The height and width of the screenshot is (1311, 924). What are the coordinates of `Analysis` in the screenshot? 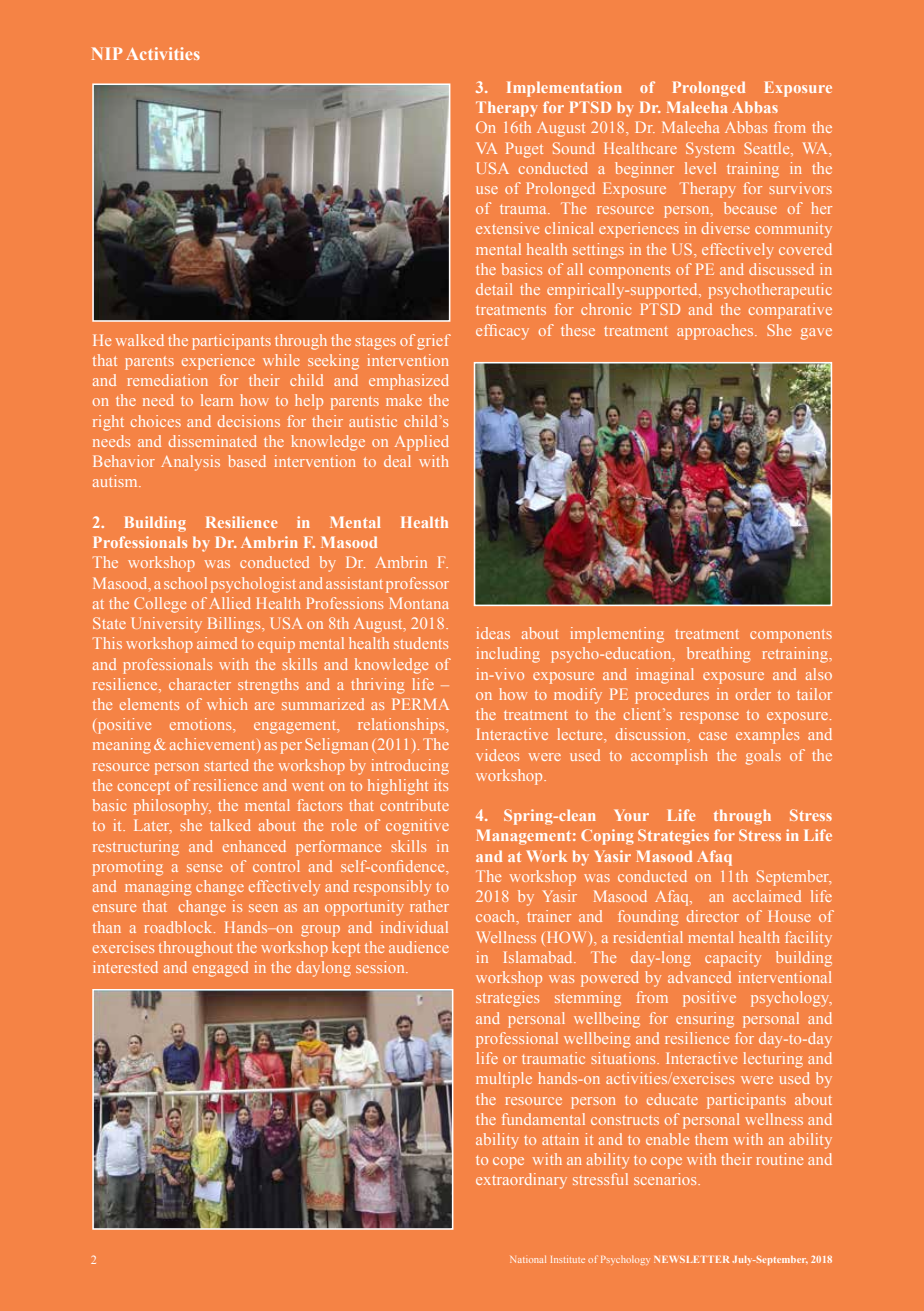 It's located at (190, 463).
